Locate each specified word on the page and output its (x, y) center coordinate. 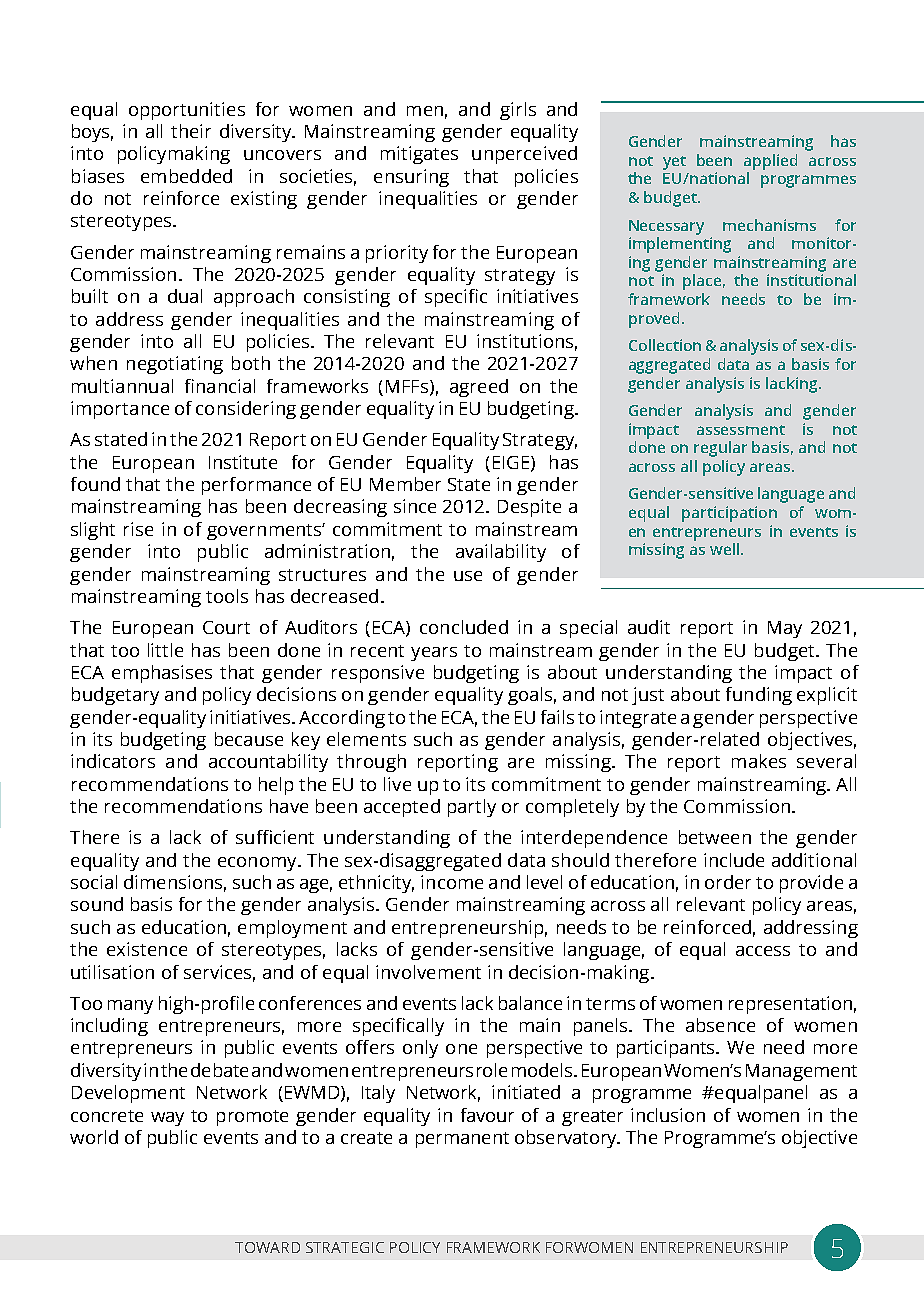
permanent (462, 1140)
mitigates (419, 155)
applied (770, 162)
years (434, 654)
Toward (267, 1247)
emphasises (162, 674)
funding (759, 696)
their (191, 131)
